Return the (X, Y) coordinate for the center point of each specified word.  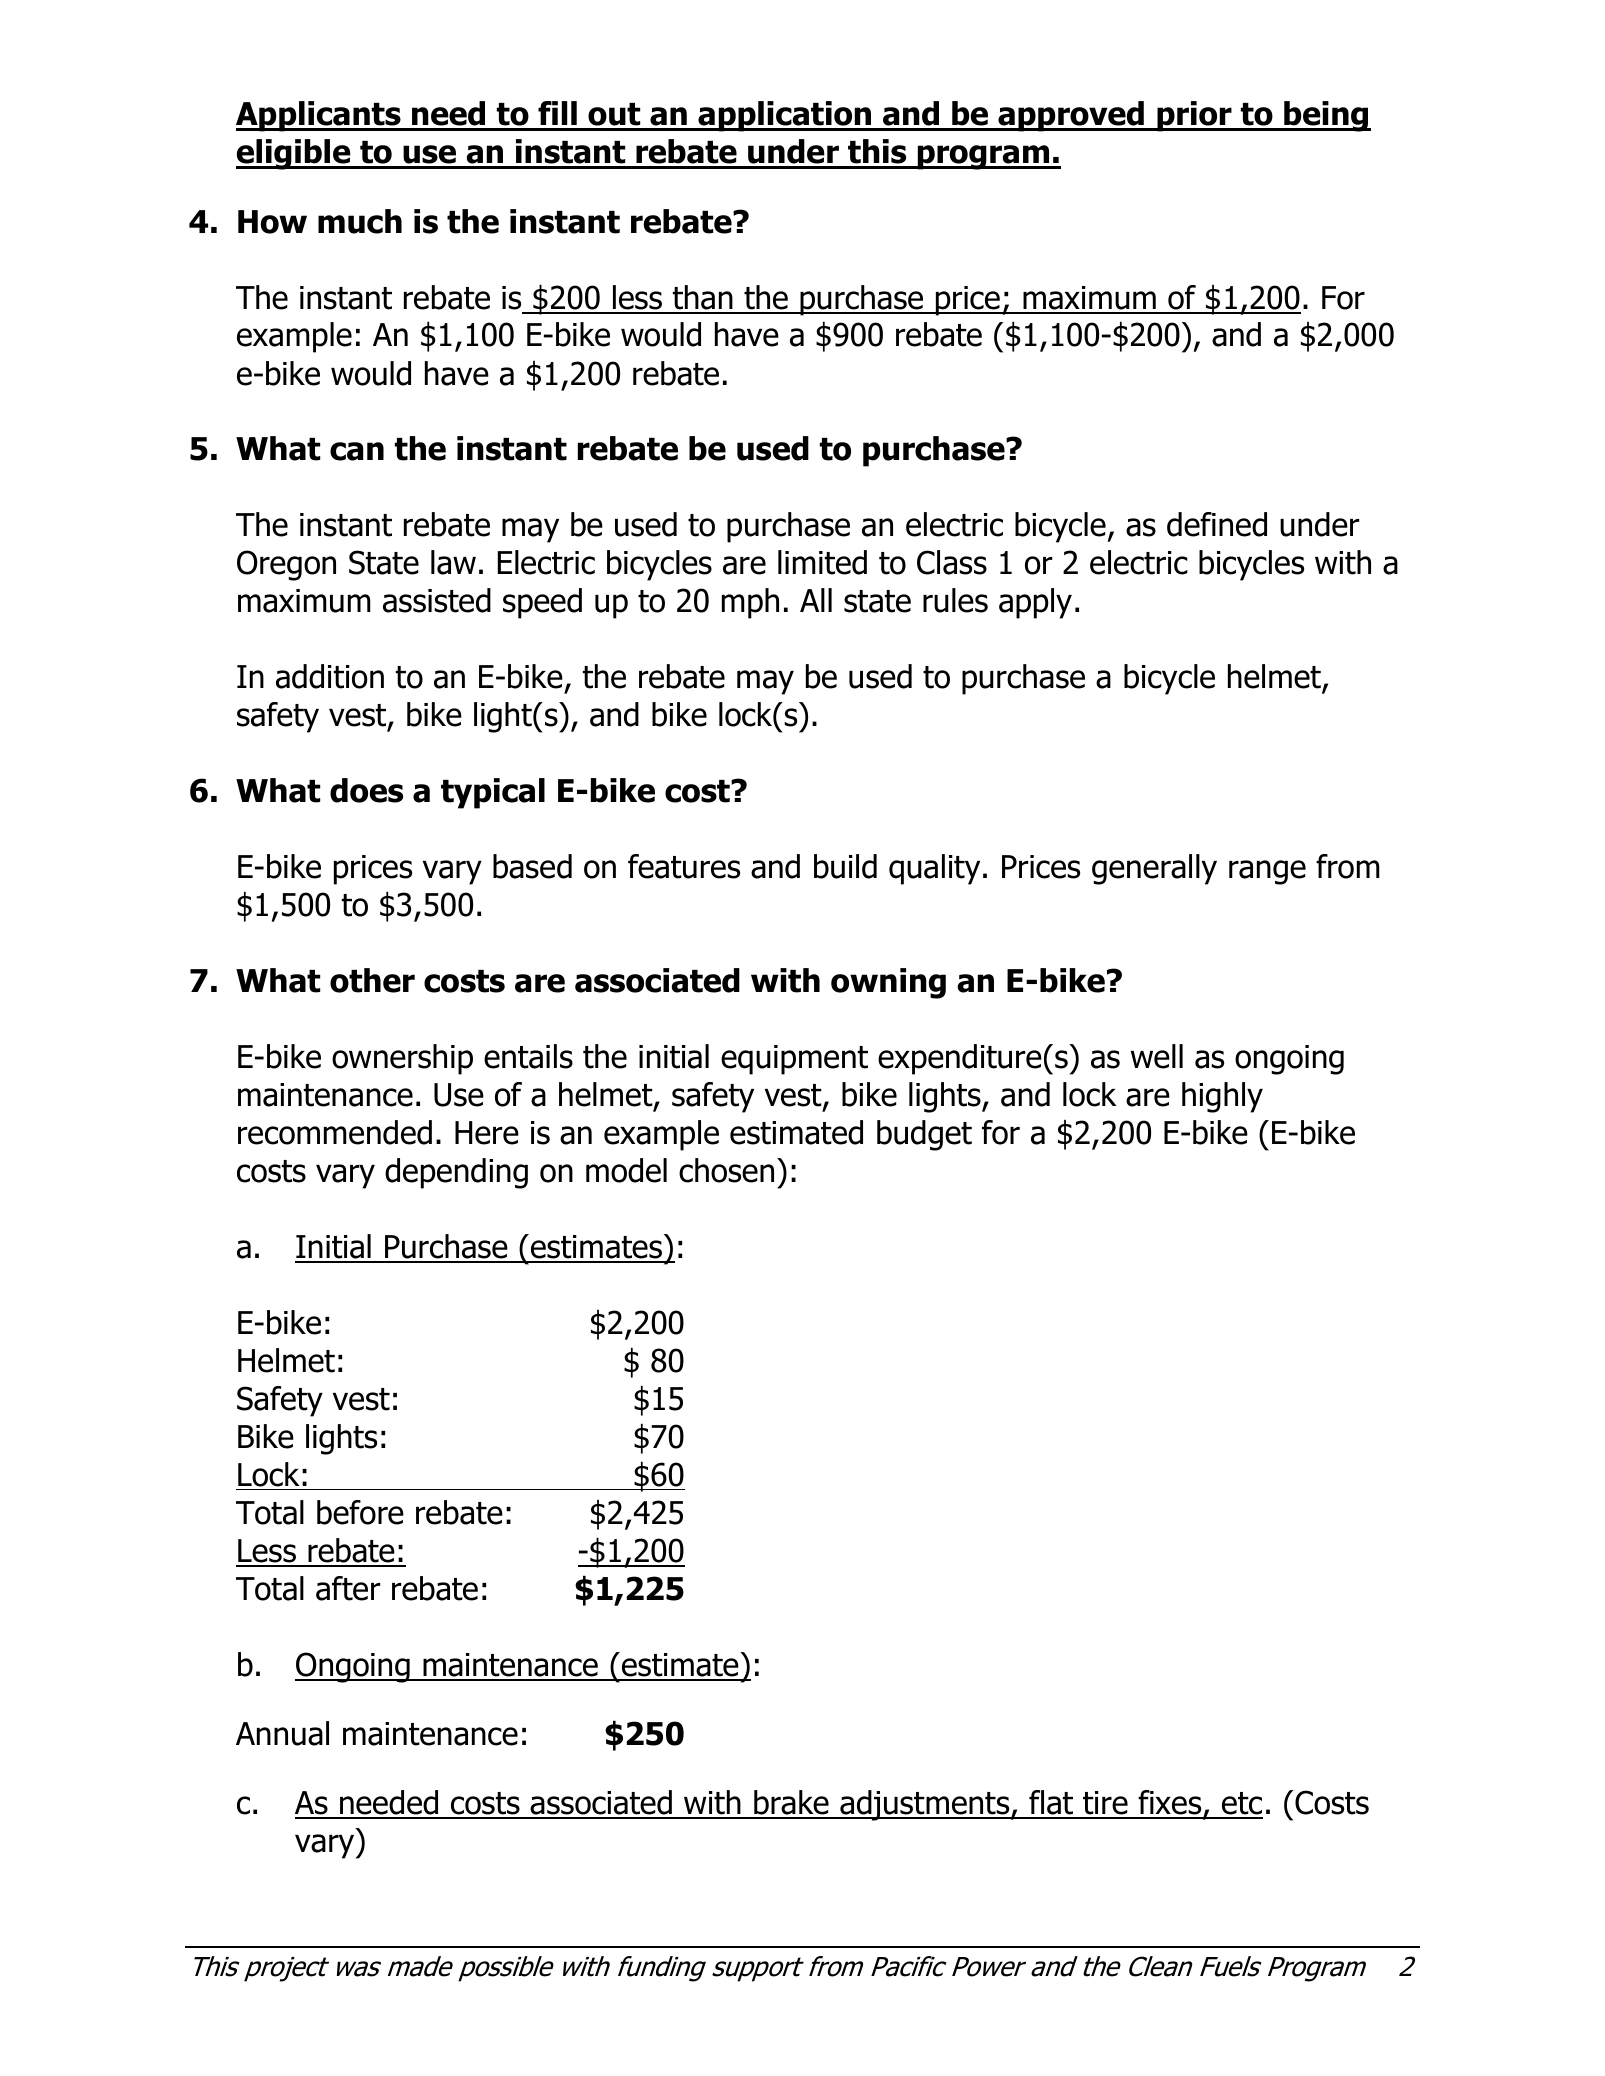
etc (1241, 1805)
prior (1194, 116)
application (785, 116)
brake (791, 1804)
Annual (282, 1733)
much (360, 221)
